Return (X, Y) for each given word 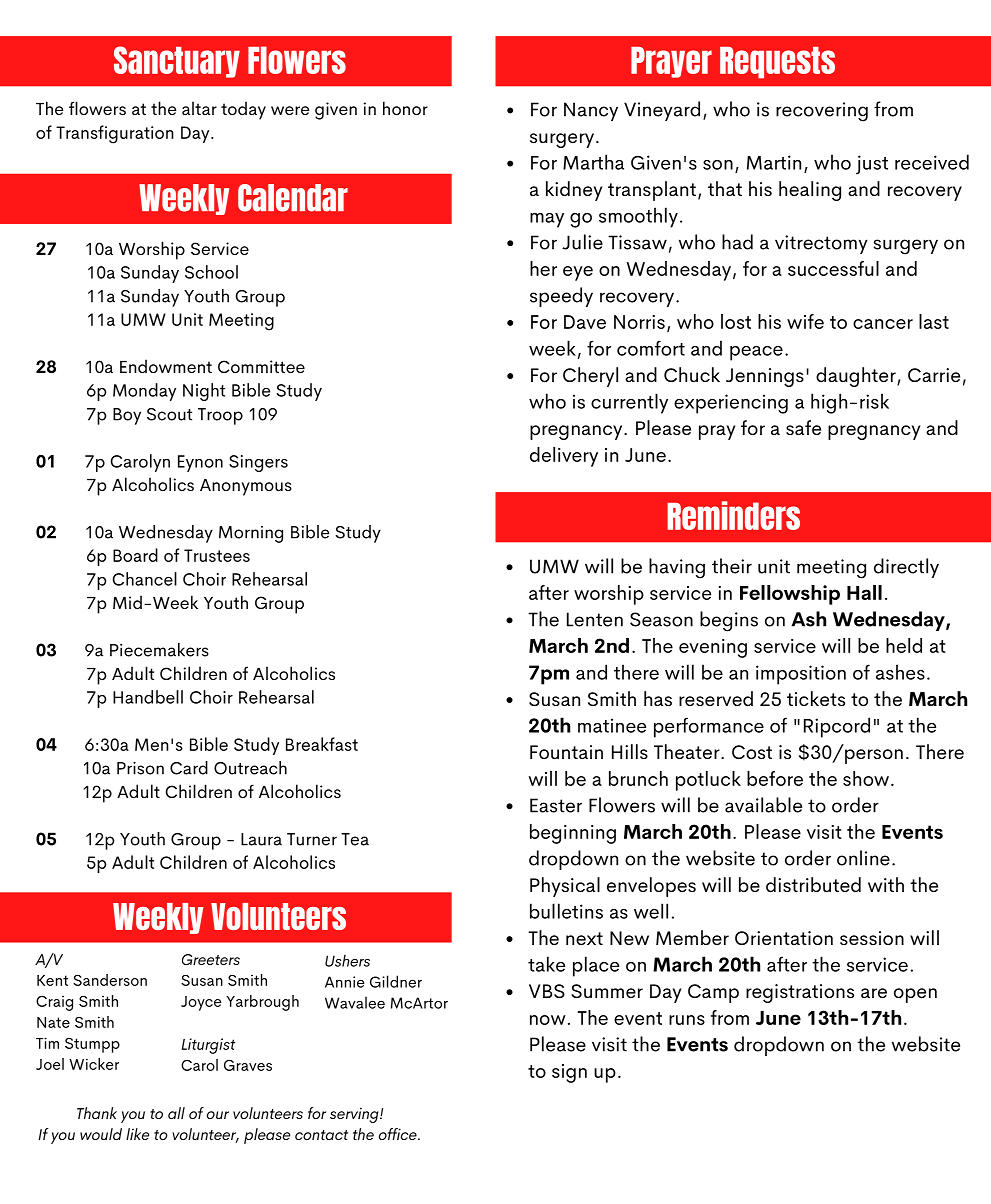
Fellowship (790, 595)
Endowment (166, 366)
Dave (585, 322)
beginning (573, 834)
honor (405, 108)
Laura (261, 839)
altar (199, 108)
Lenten (595, 619)
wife (805, 321)
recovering (822, 112)
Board (135, 555)
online (863, 858)
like (137, 1134)
